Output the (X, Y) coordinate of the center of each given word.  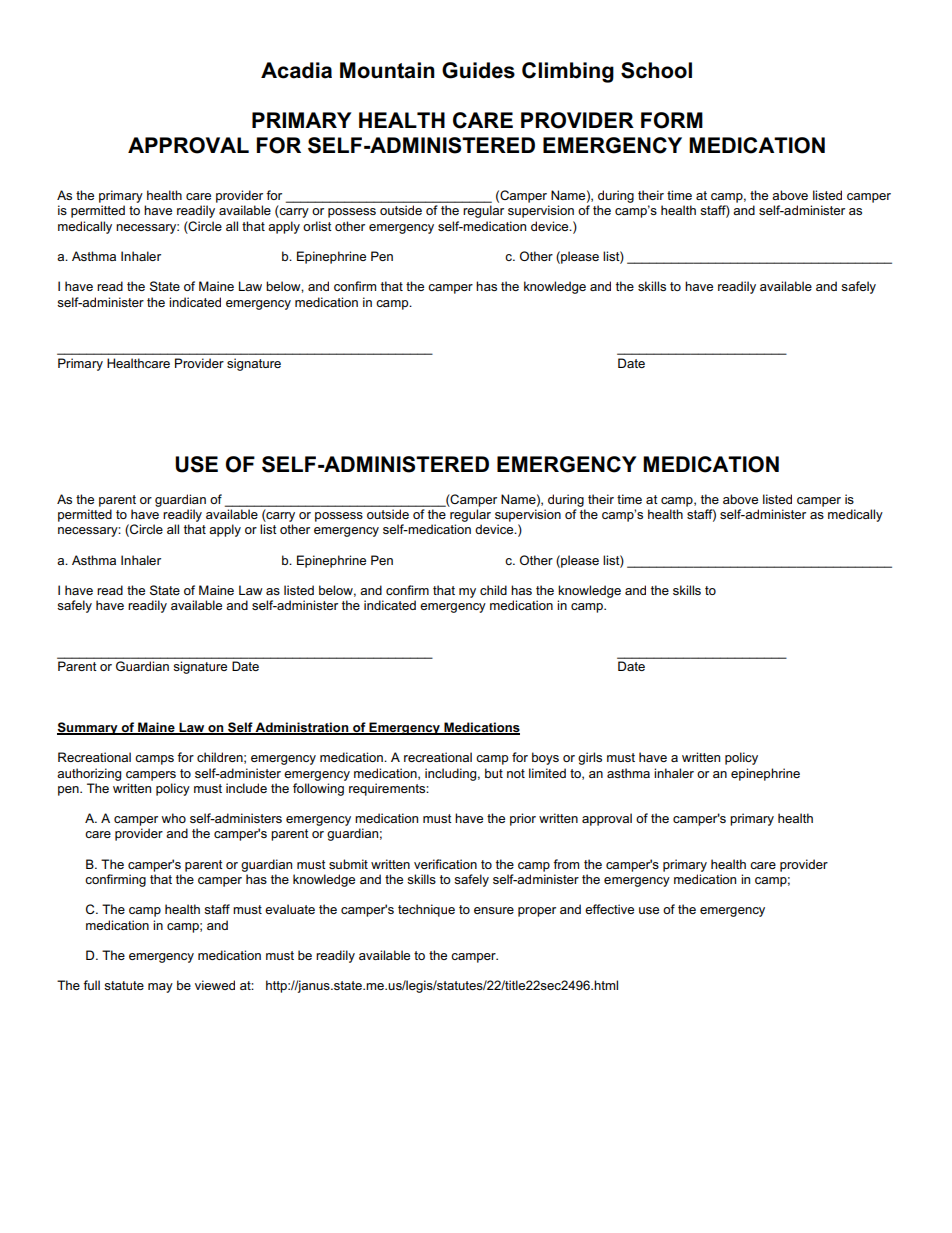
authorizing (89, 774)
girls (590, 758)
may (160, 988)
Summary (88, 728)
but (494, 773)
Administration (302, 728)
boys (545, 758)
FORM (672, 120)
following (318, 789)
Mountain (387, 70)
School (656, 70)
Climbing (568, 72)
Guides (478, 70)
